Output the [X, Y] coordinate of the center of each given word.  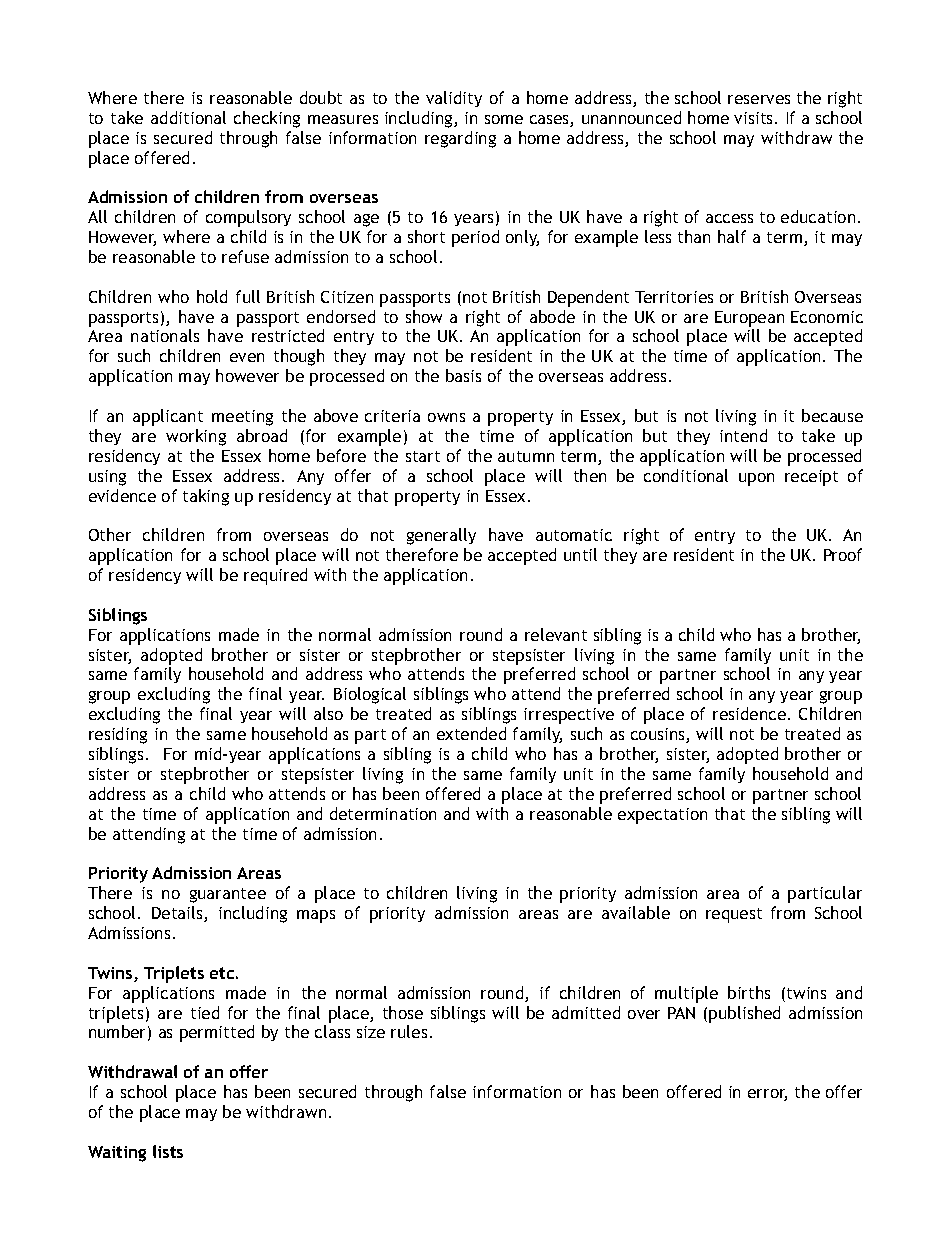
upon [756, 479]
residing [118, 735]
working [196, 437]
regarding [460, 139]
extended [471, 733]
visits [755, 118]
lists [168, 1151]
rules [409, 1031]
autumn [526, 456]
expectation [662, 816]
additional [188, 117]
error [767, 1095]
